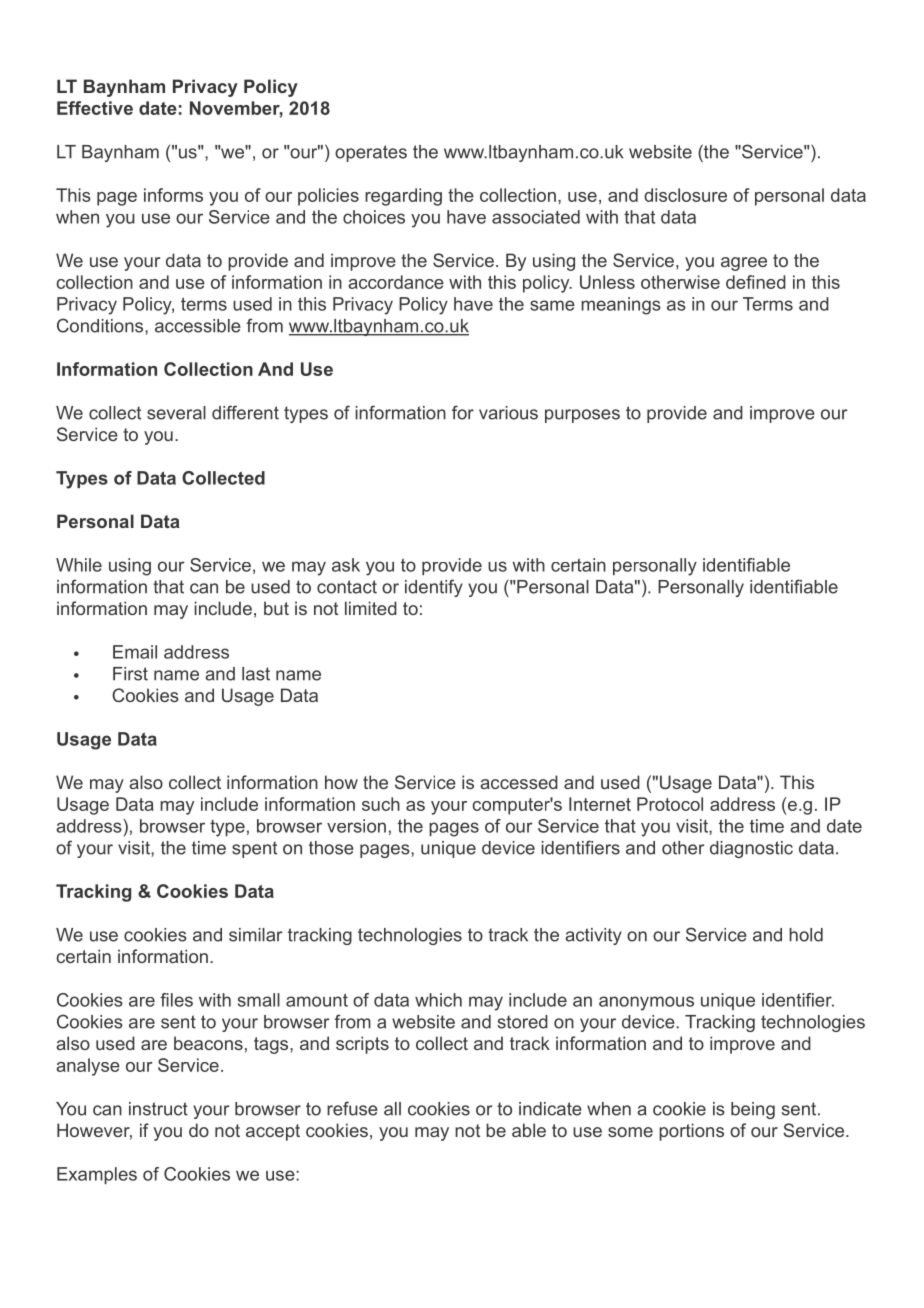  What do you see at coordinates (508, 413) in the page?
I see `various` at bounding box center [508, 413].
